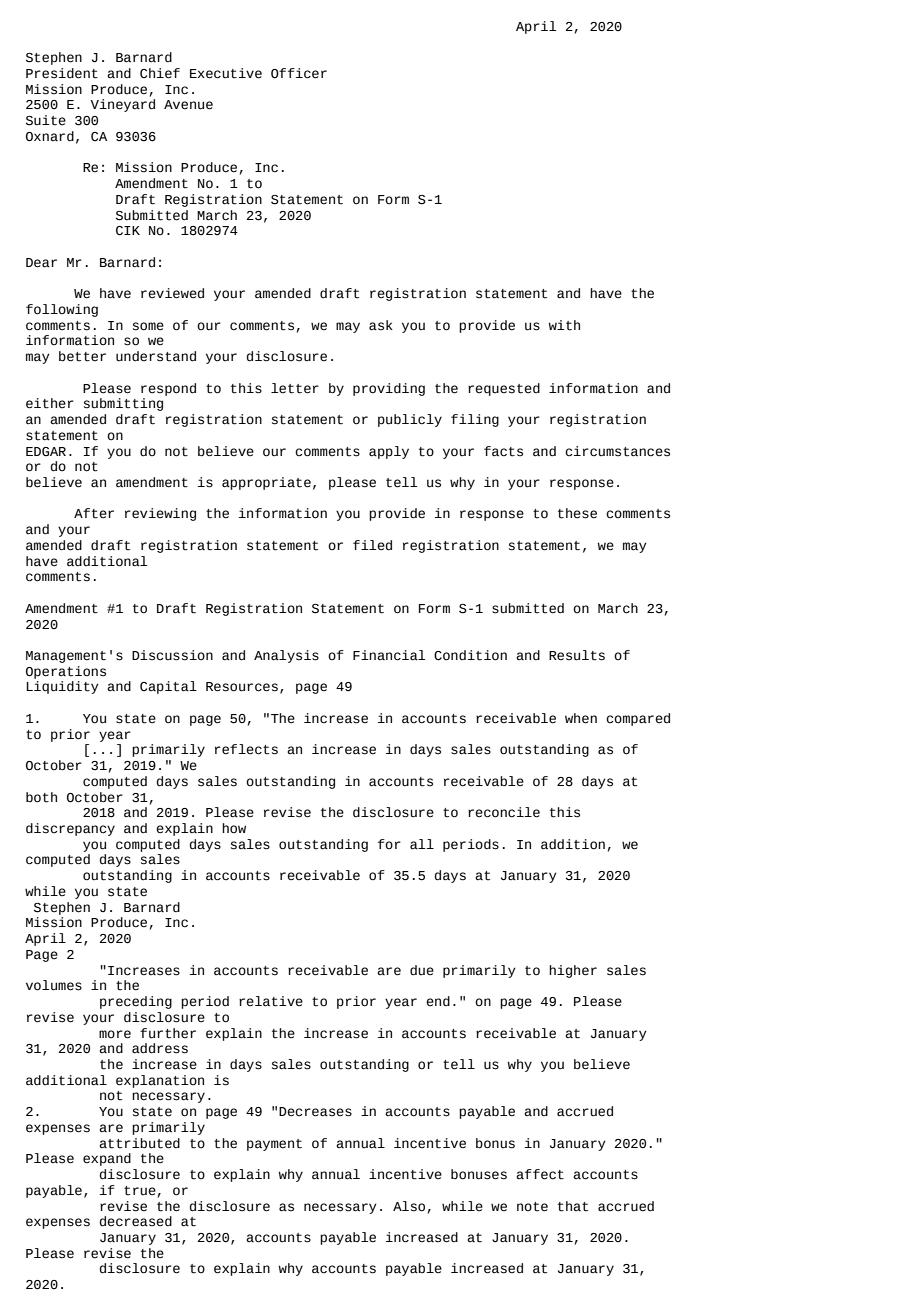 The width and height of the page is (924, 1308). Describe the element at coordinates (94, 513) in the page. I see `After` at that location.
